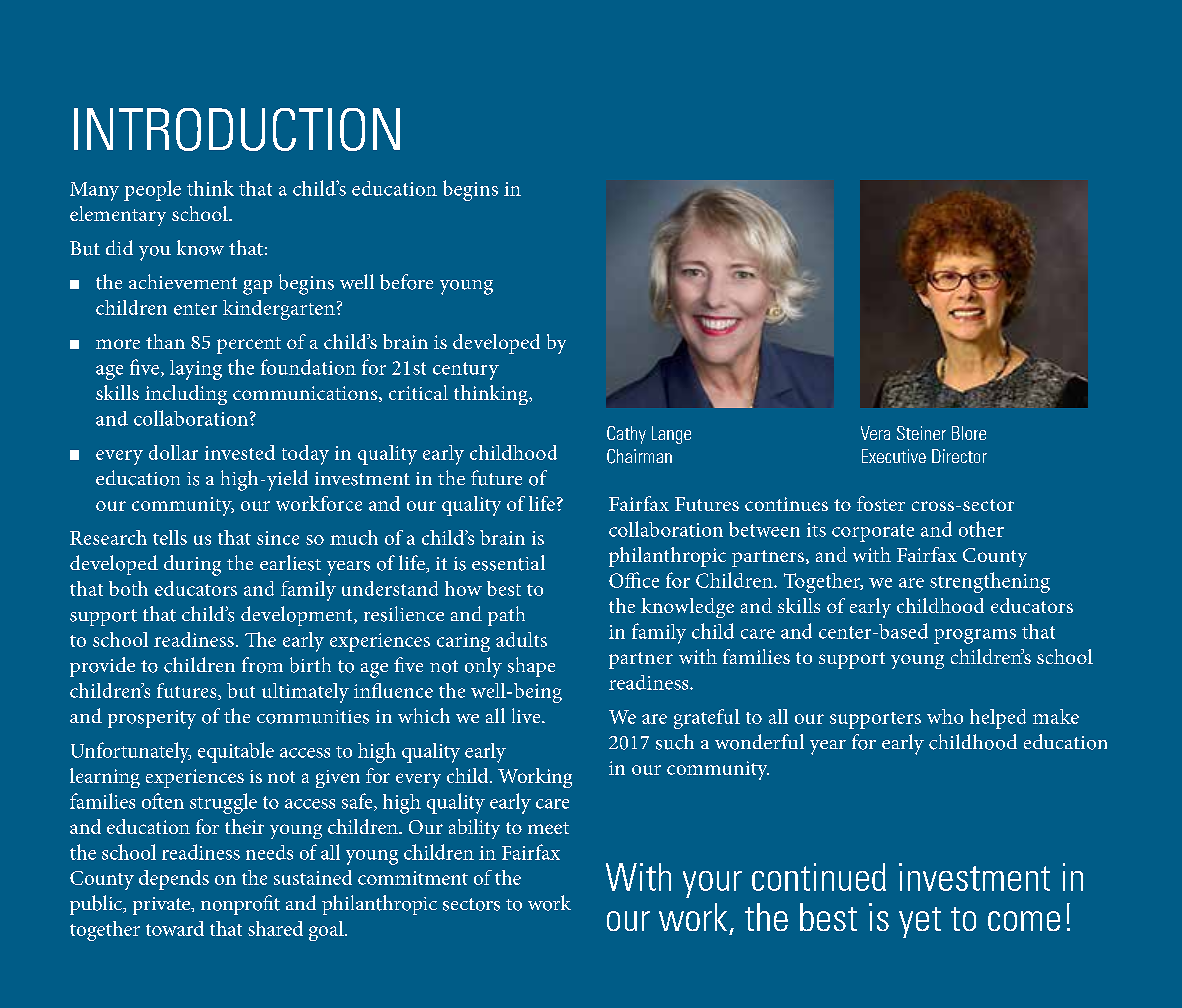 The image size is (1182, 1008). Describe the element at coordinates (712, 884) in the document. I see `your` at that location.
